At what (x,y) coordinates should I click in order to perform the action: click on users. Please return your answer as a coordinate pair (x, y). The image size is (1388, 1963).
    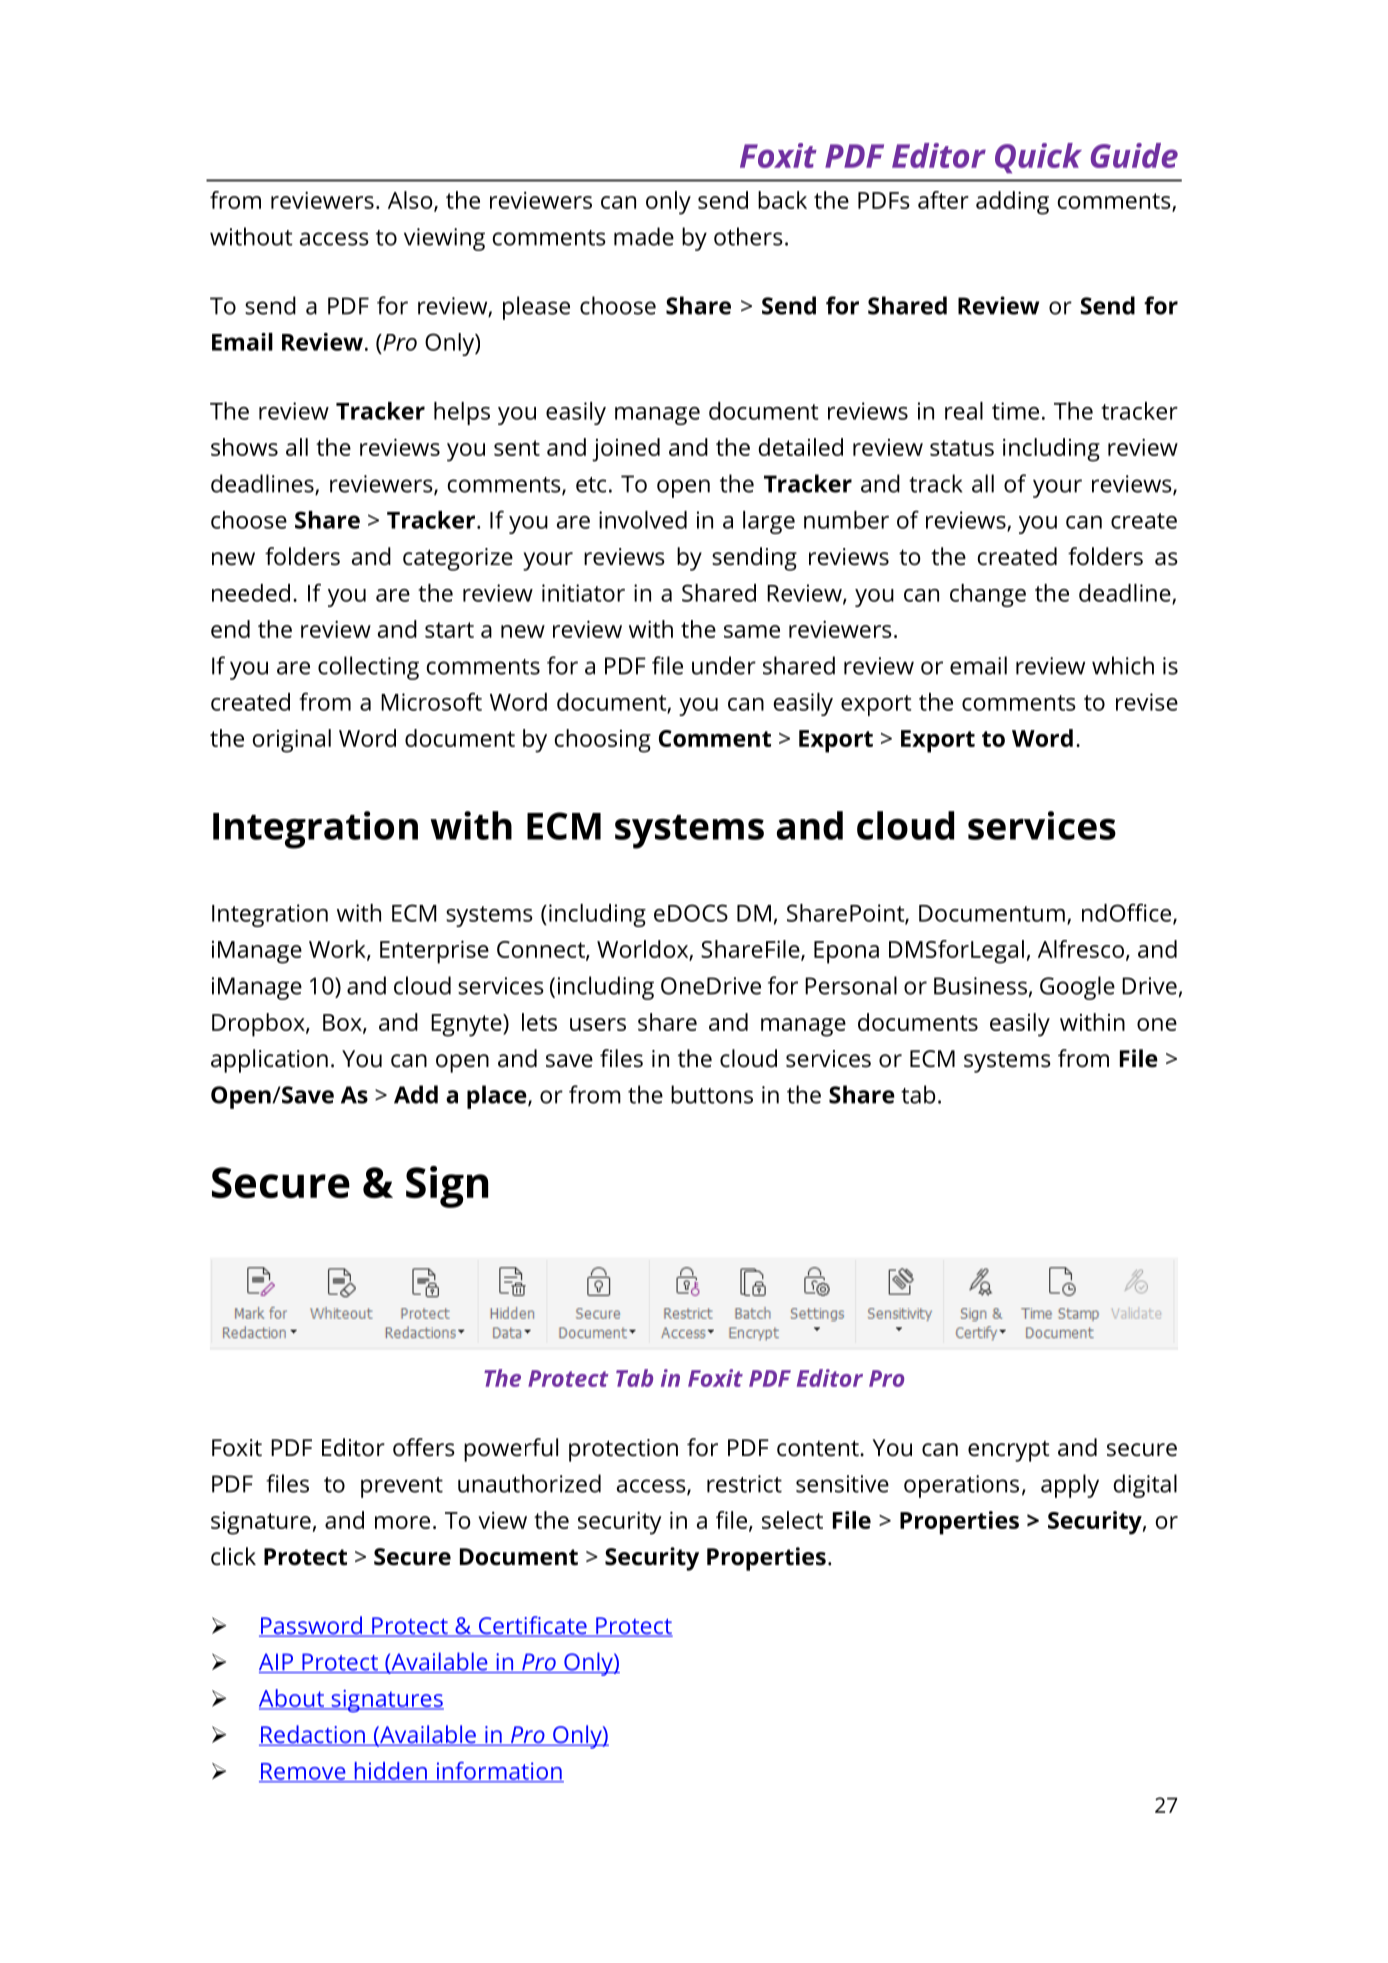
    Looking at the image, I should click on (598, 1024).
